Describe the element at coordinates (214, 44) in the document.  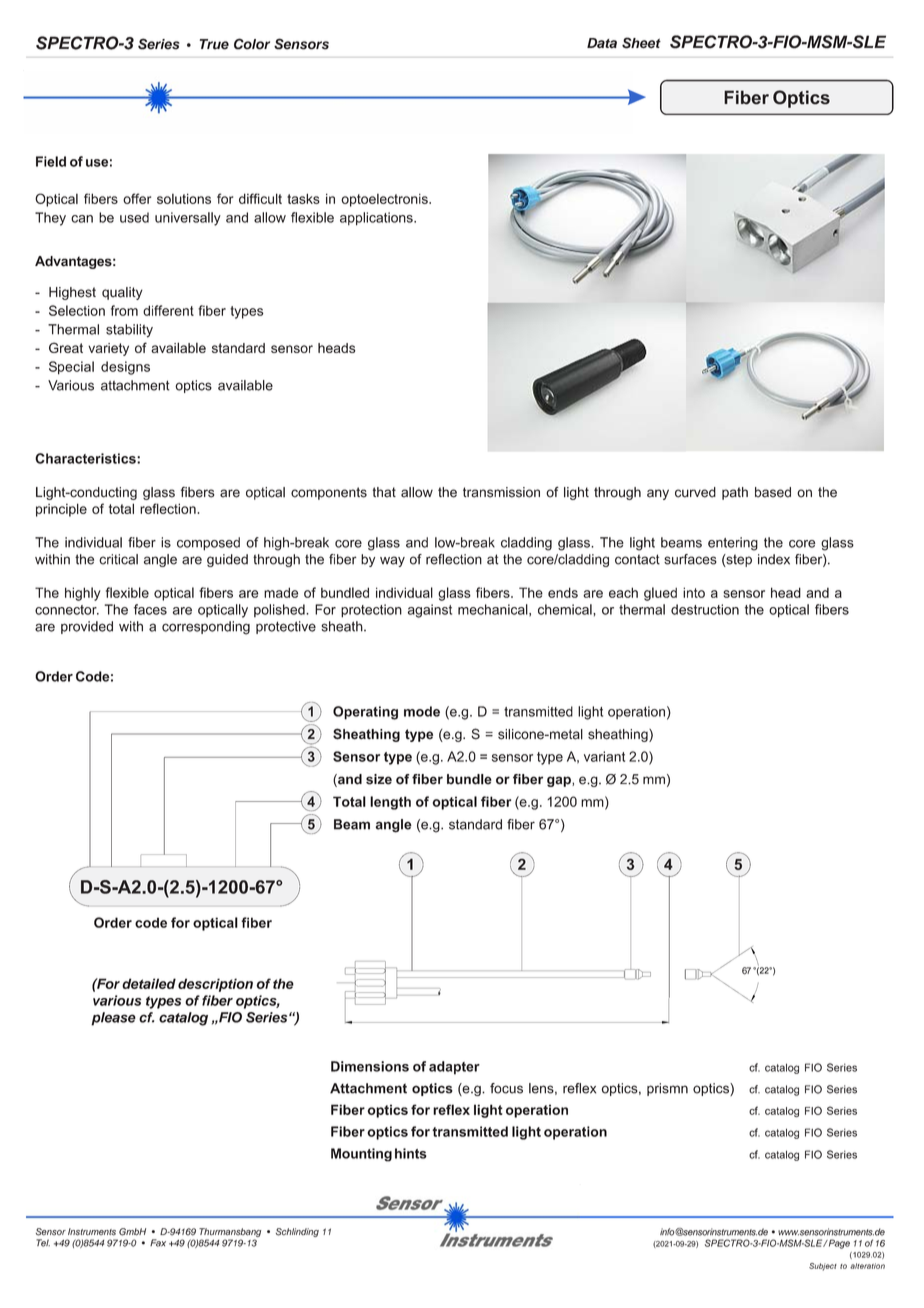
I see `True` at that location.
